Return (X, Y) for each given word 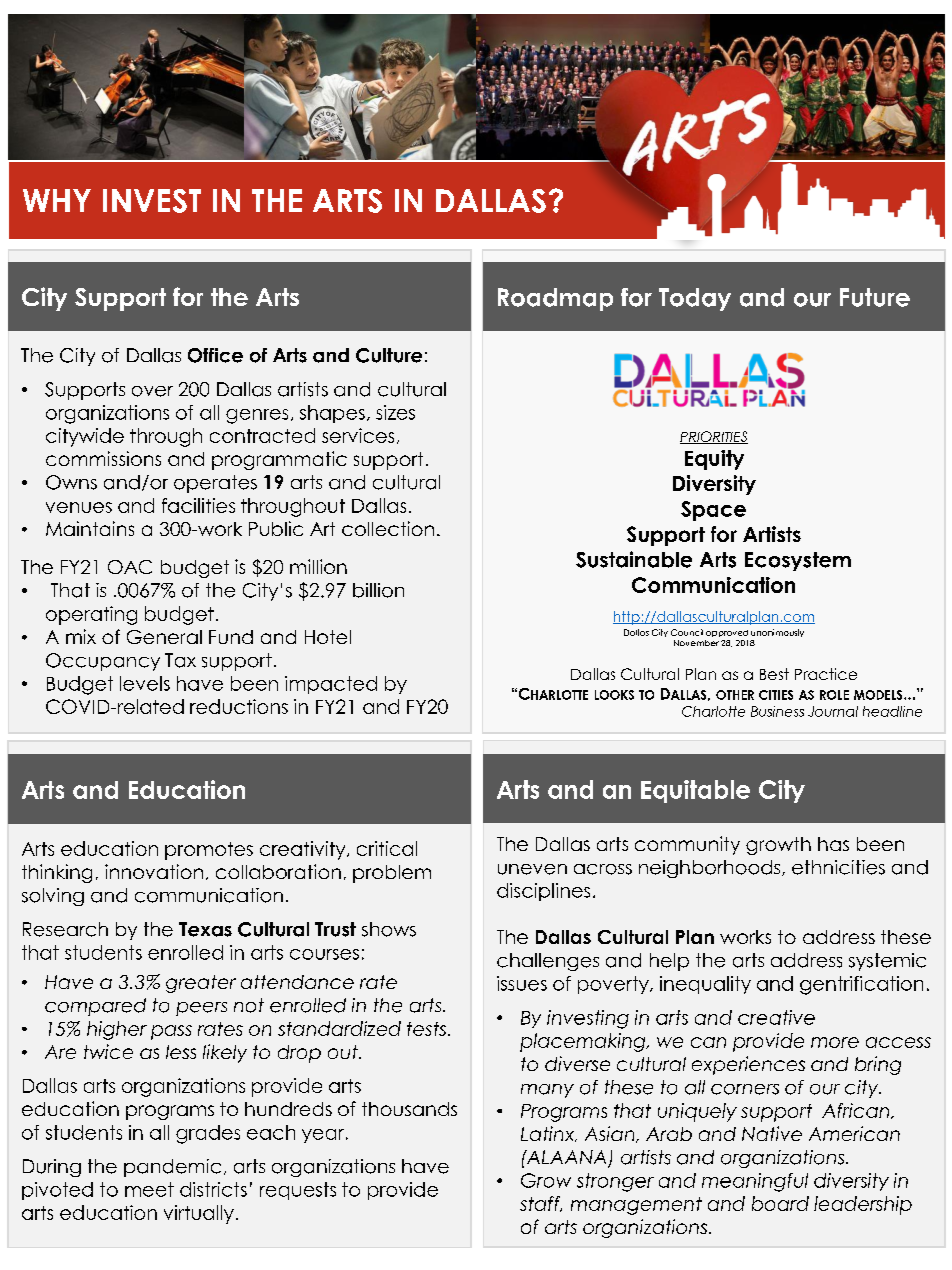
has (833, 844)
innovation (154, 871)
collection (388, 528)
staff (541, 1204)
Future (875, 297)
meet (149, 1189)
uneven (532, 869)
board (780, 1203)
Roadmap (555, 299)
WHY (57, 200)
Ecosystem (798, 561)
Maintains (90, 528)
